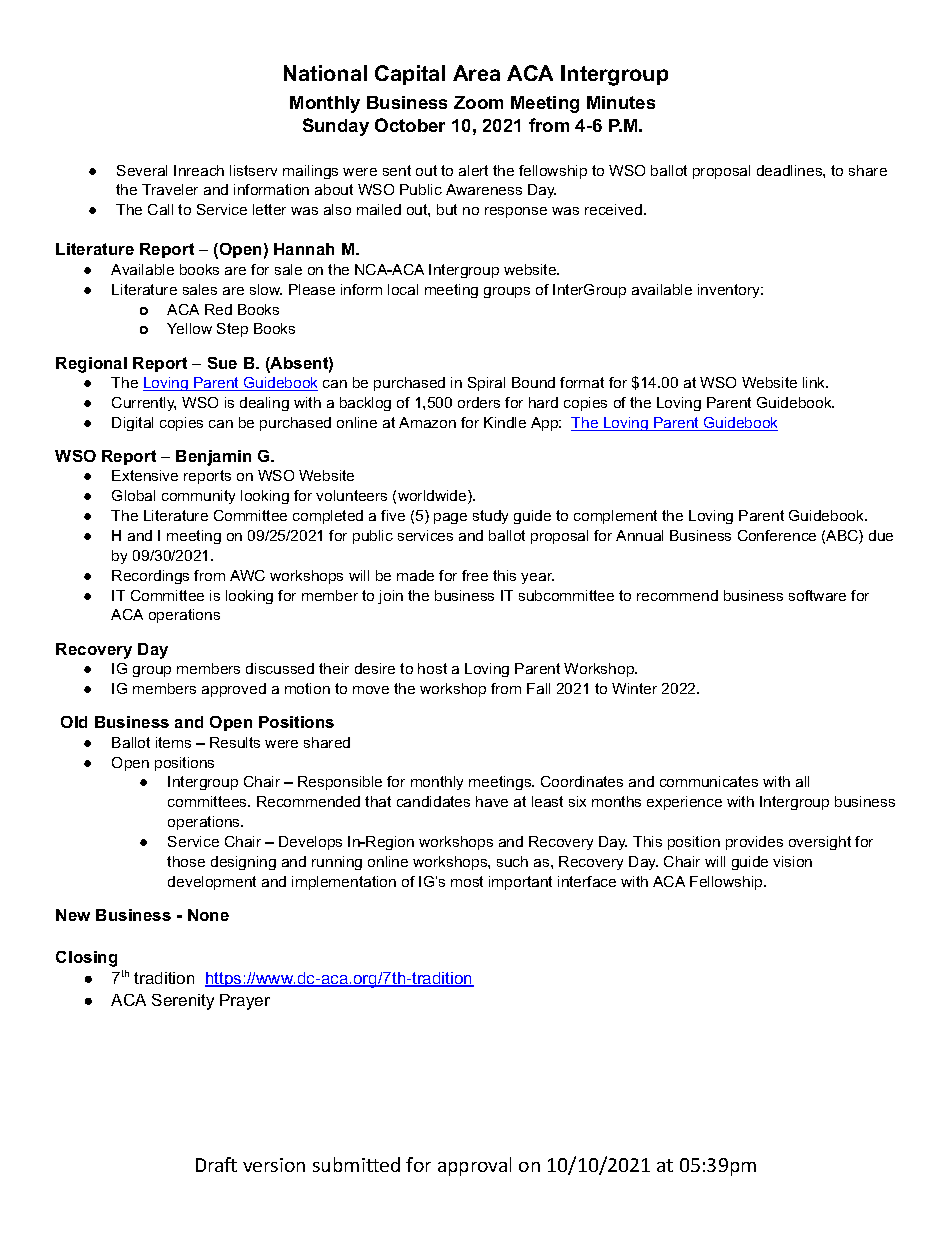 The image size is (952, 1233). Describe the element at coordinates (621, 102) in the screenshot. I see `Minutes` at that location.
